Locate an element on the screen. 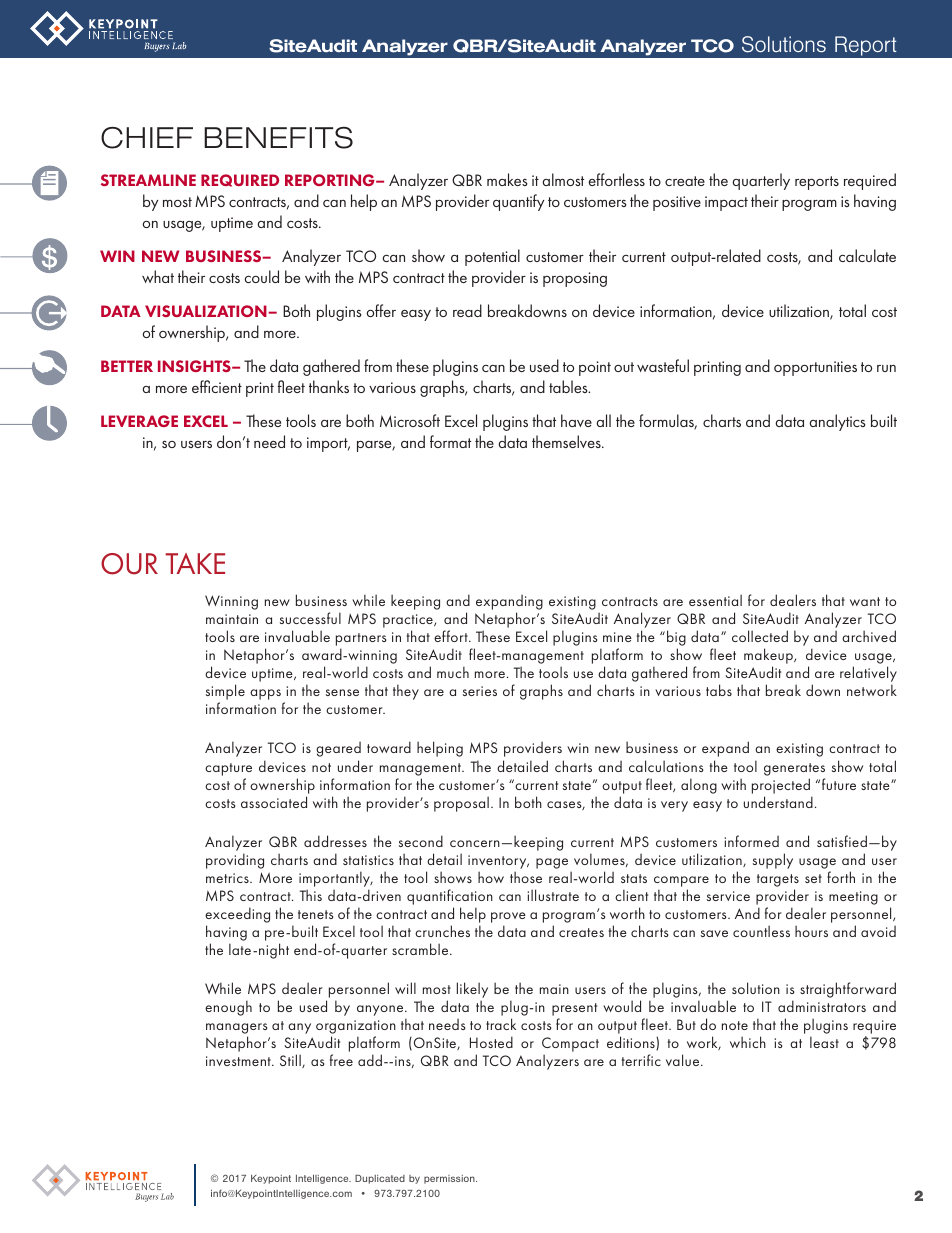 The height and width of the screenshot is (1233, 952). projected is located at coordinates (781, 786).
